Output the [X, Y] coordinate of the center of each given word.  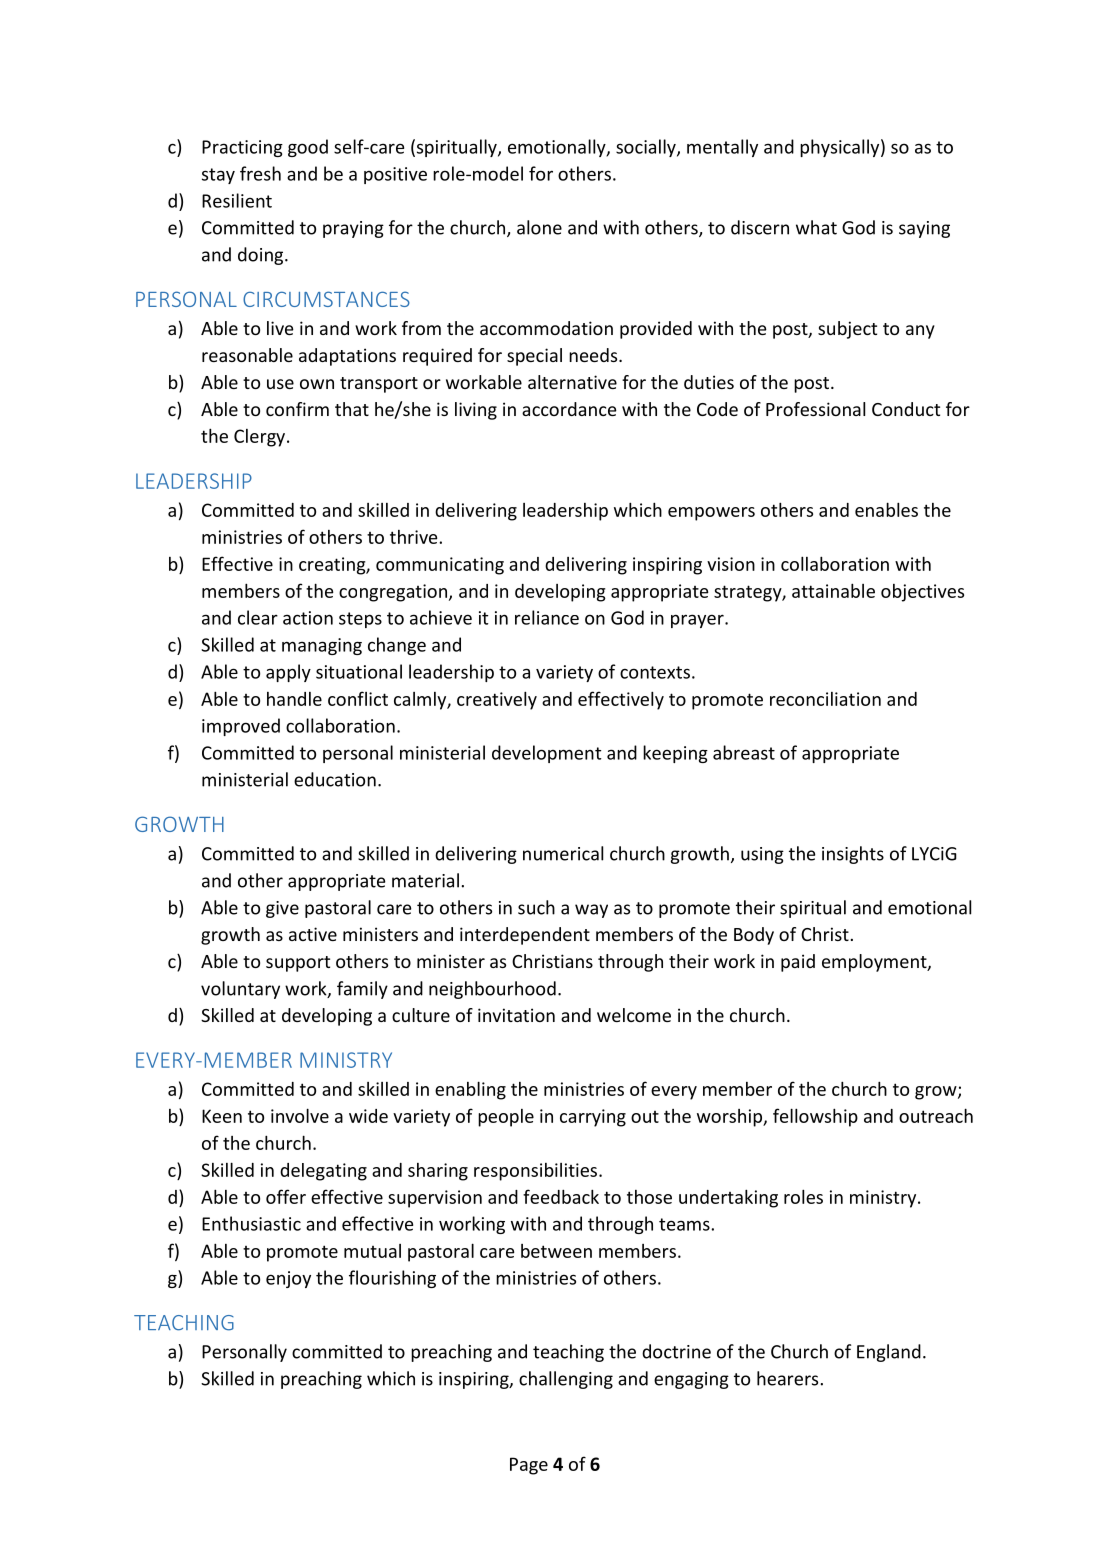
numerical [563, 853]
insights [853, 855]
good [308, 148]
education [335, 779]
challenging [566, 1380]
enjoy [288, 1279]
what [816, 227]
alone [539, 227]
